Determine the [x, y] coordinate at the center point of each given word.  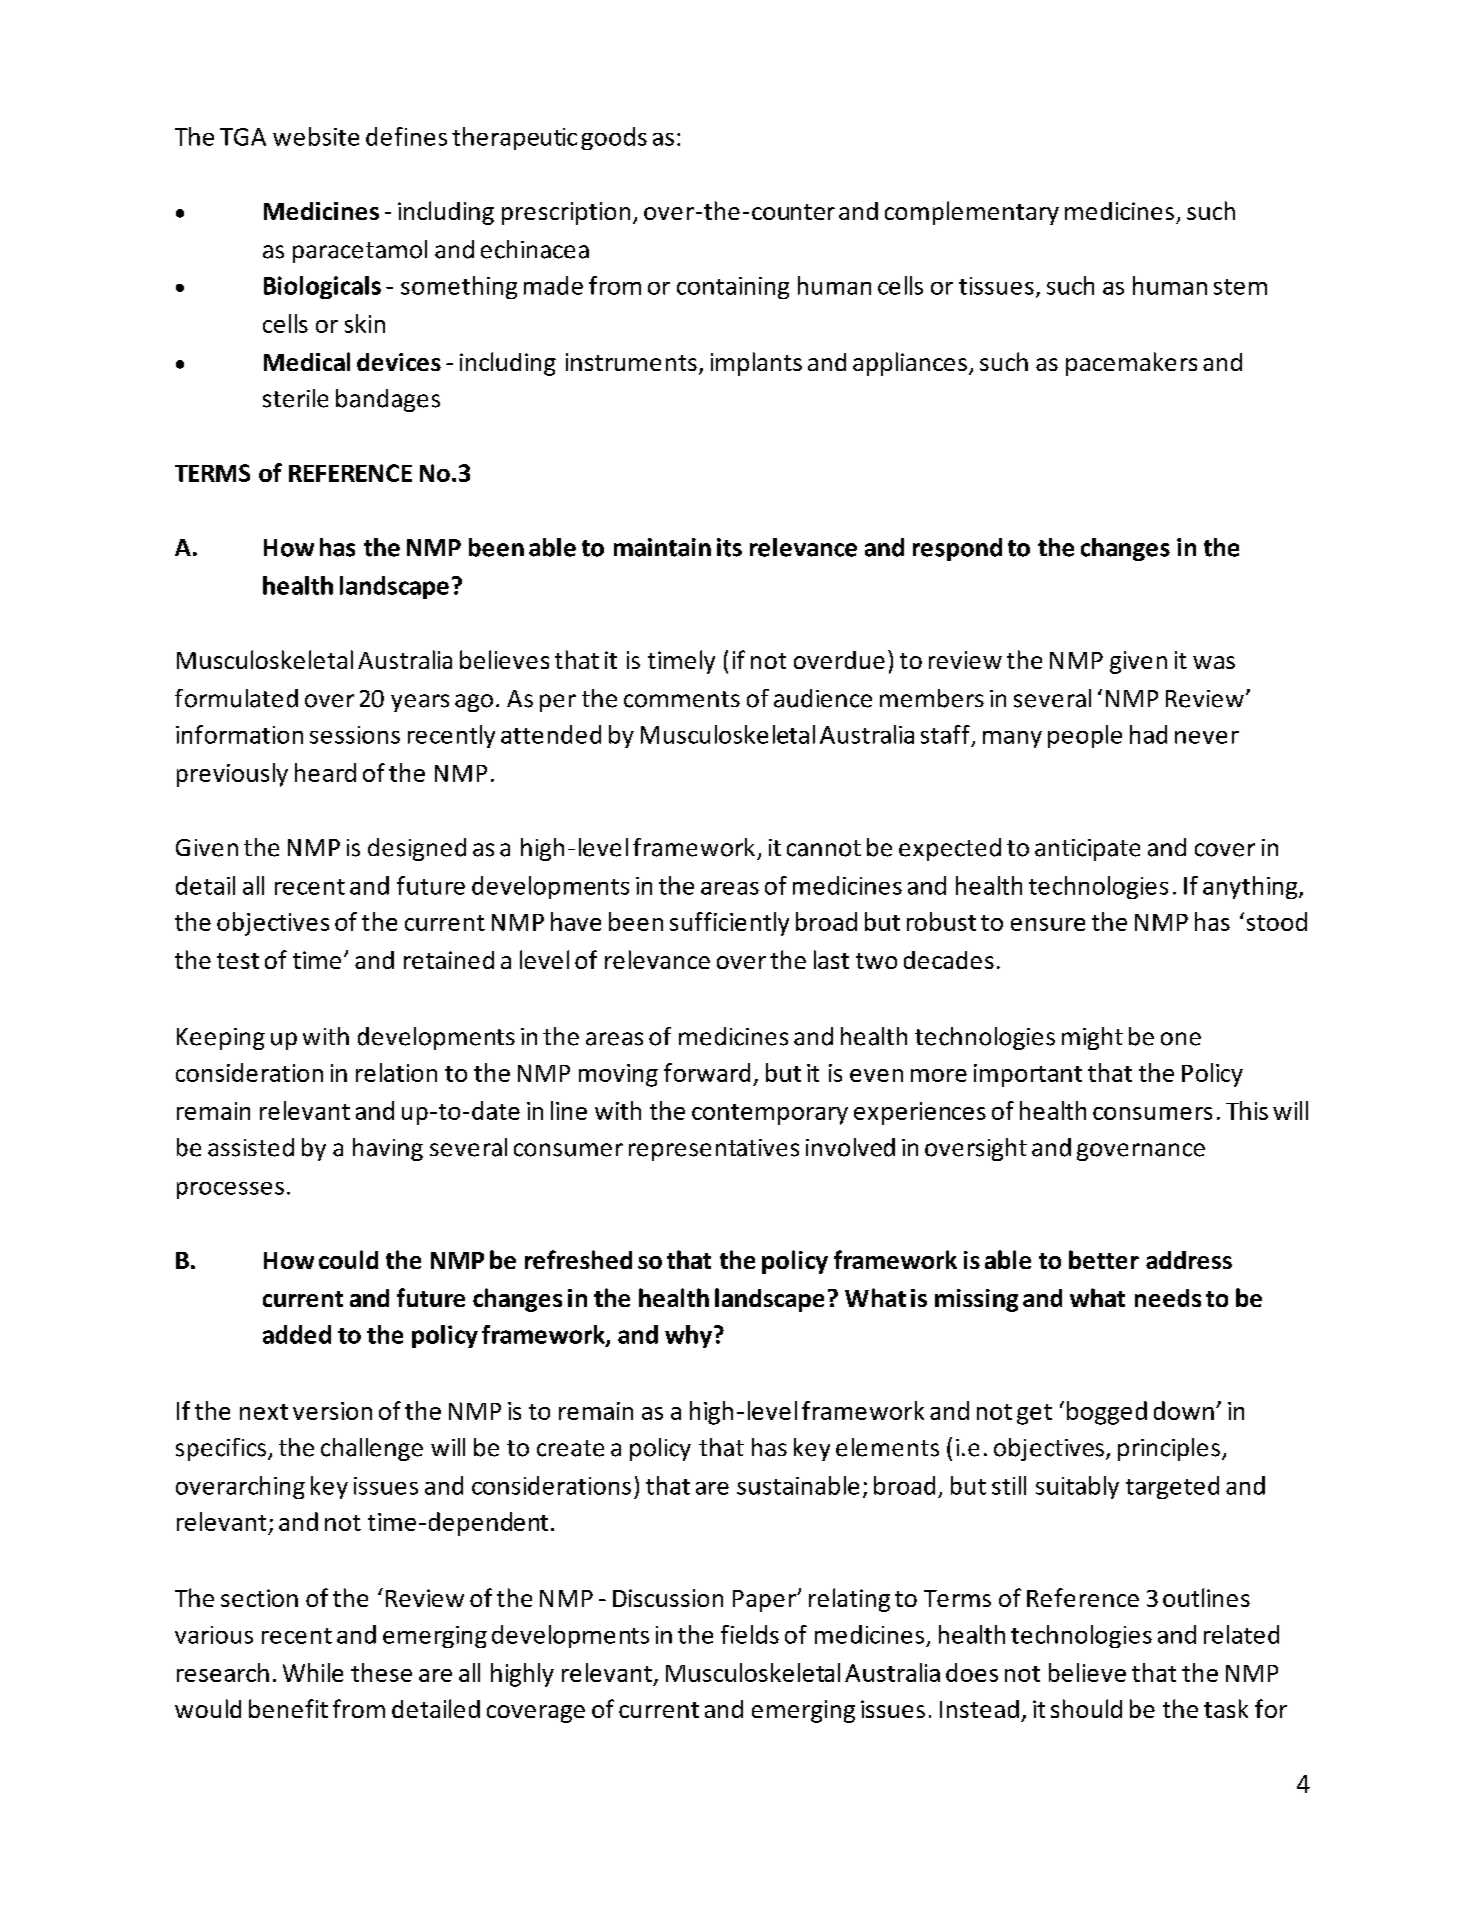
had [1148, 734]
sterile [295, 398]
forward [707, 1072]
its [729, 547]
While [313, 1672]
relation [396, 1072]
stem [1240, 287]
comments [682, 699]
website [316, 136]
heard [325, 772]
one [1181, 1039]
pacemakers [1131, 364]
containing [733, 288]
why [688, 1336]
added [297, 1334]
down [1184, 1410]
